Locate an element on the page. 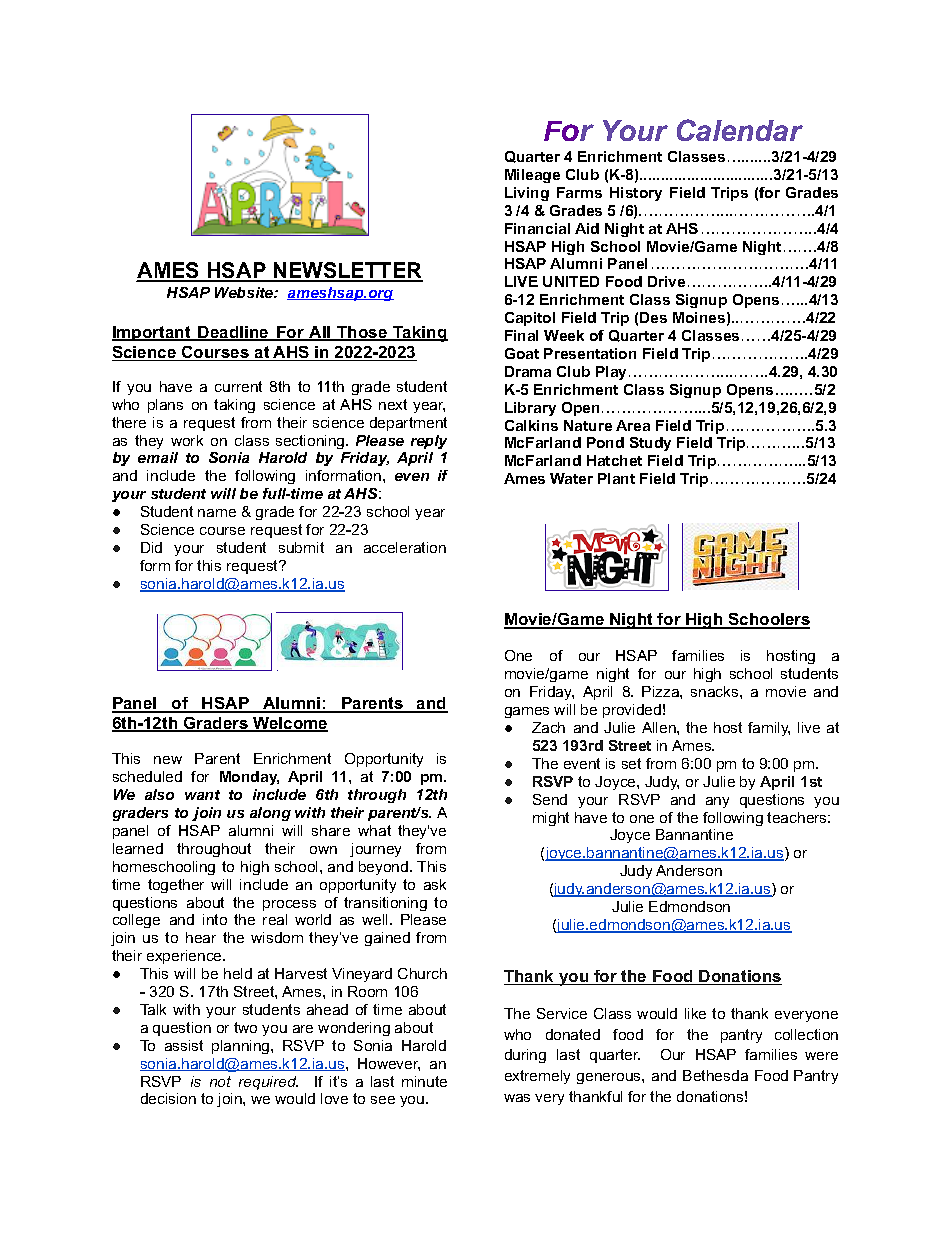  acceleration is located at coordinates (405, 547).
